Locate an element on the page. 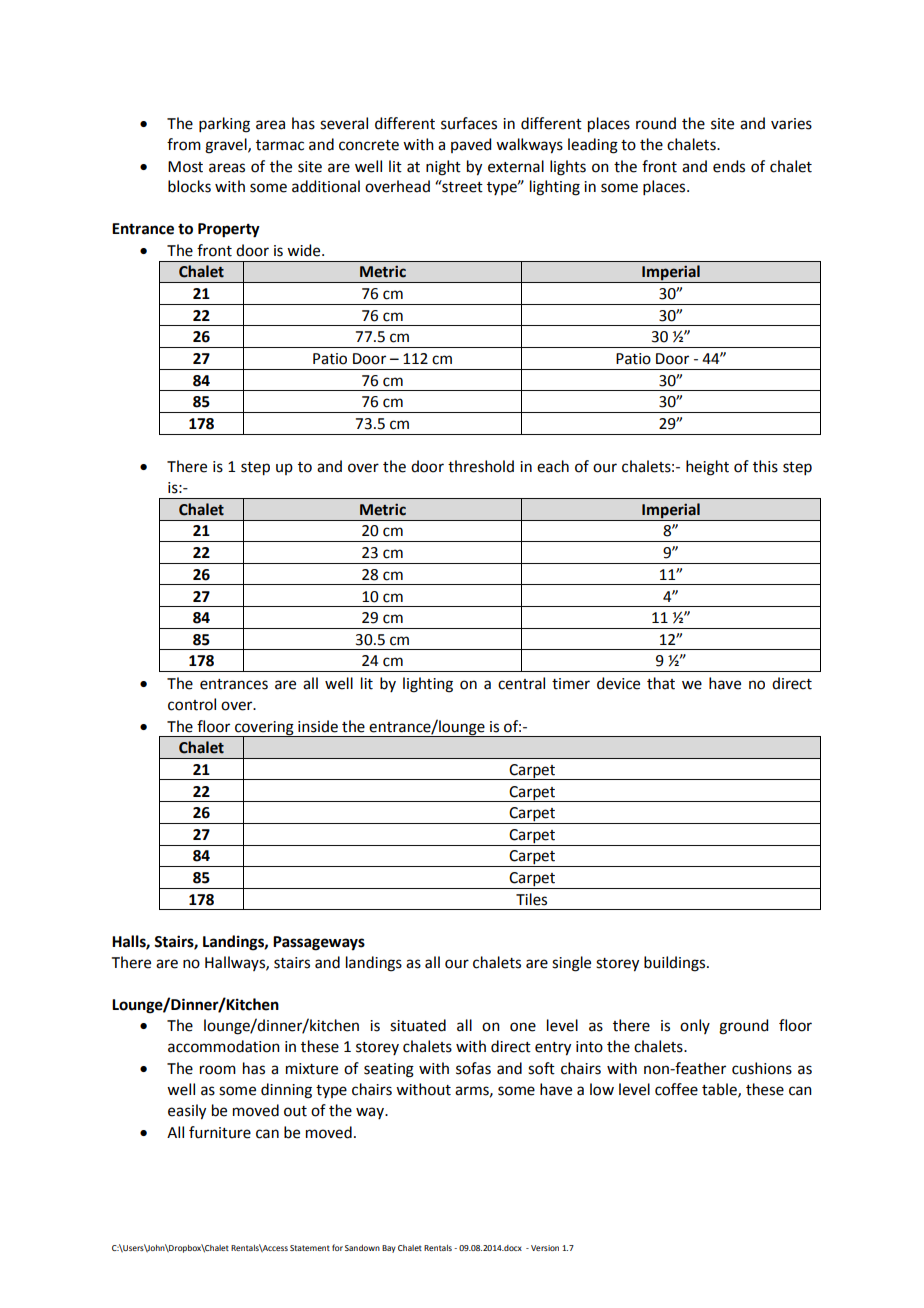 The height and width of the page is (1308, 924). tarmac is located at coordinates (280, 145).
